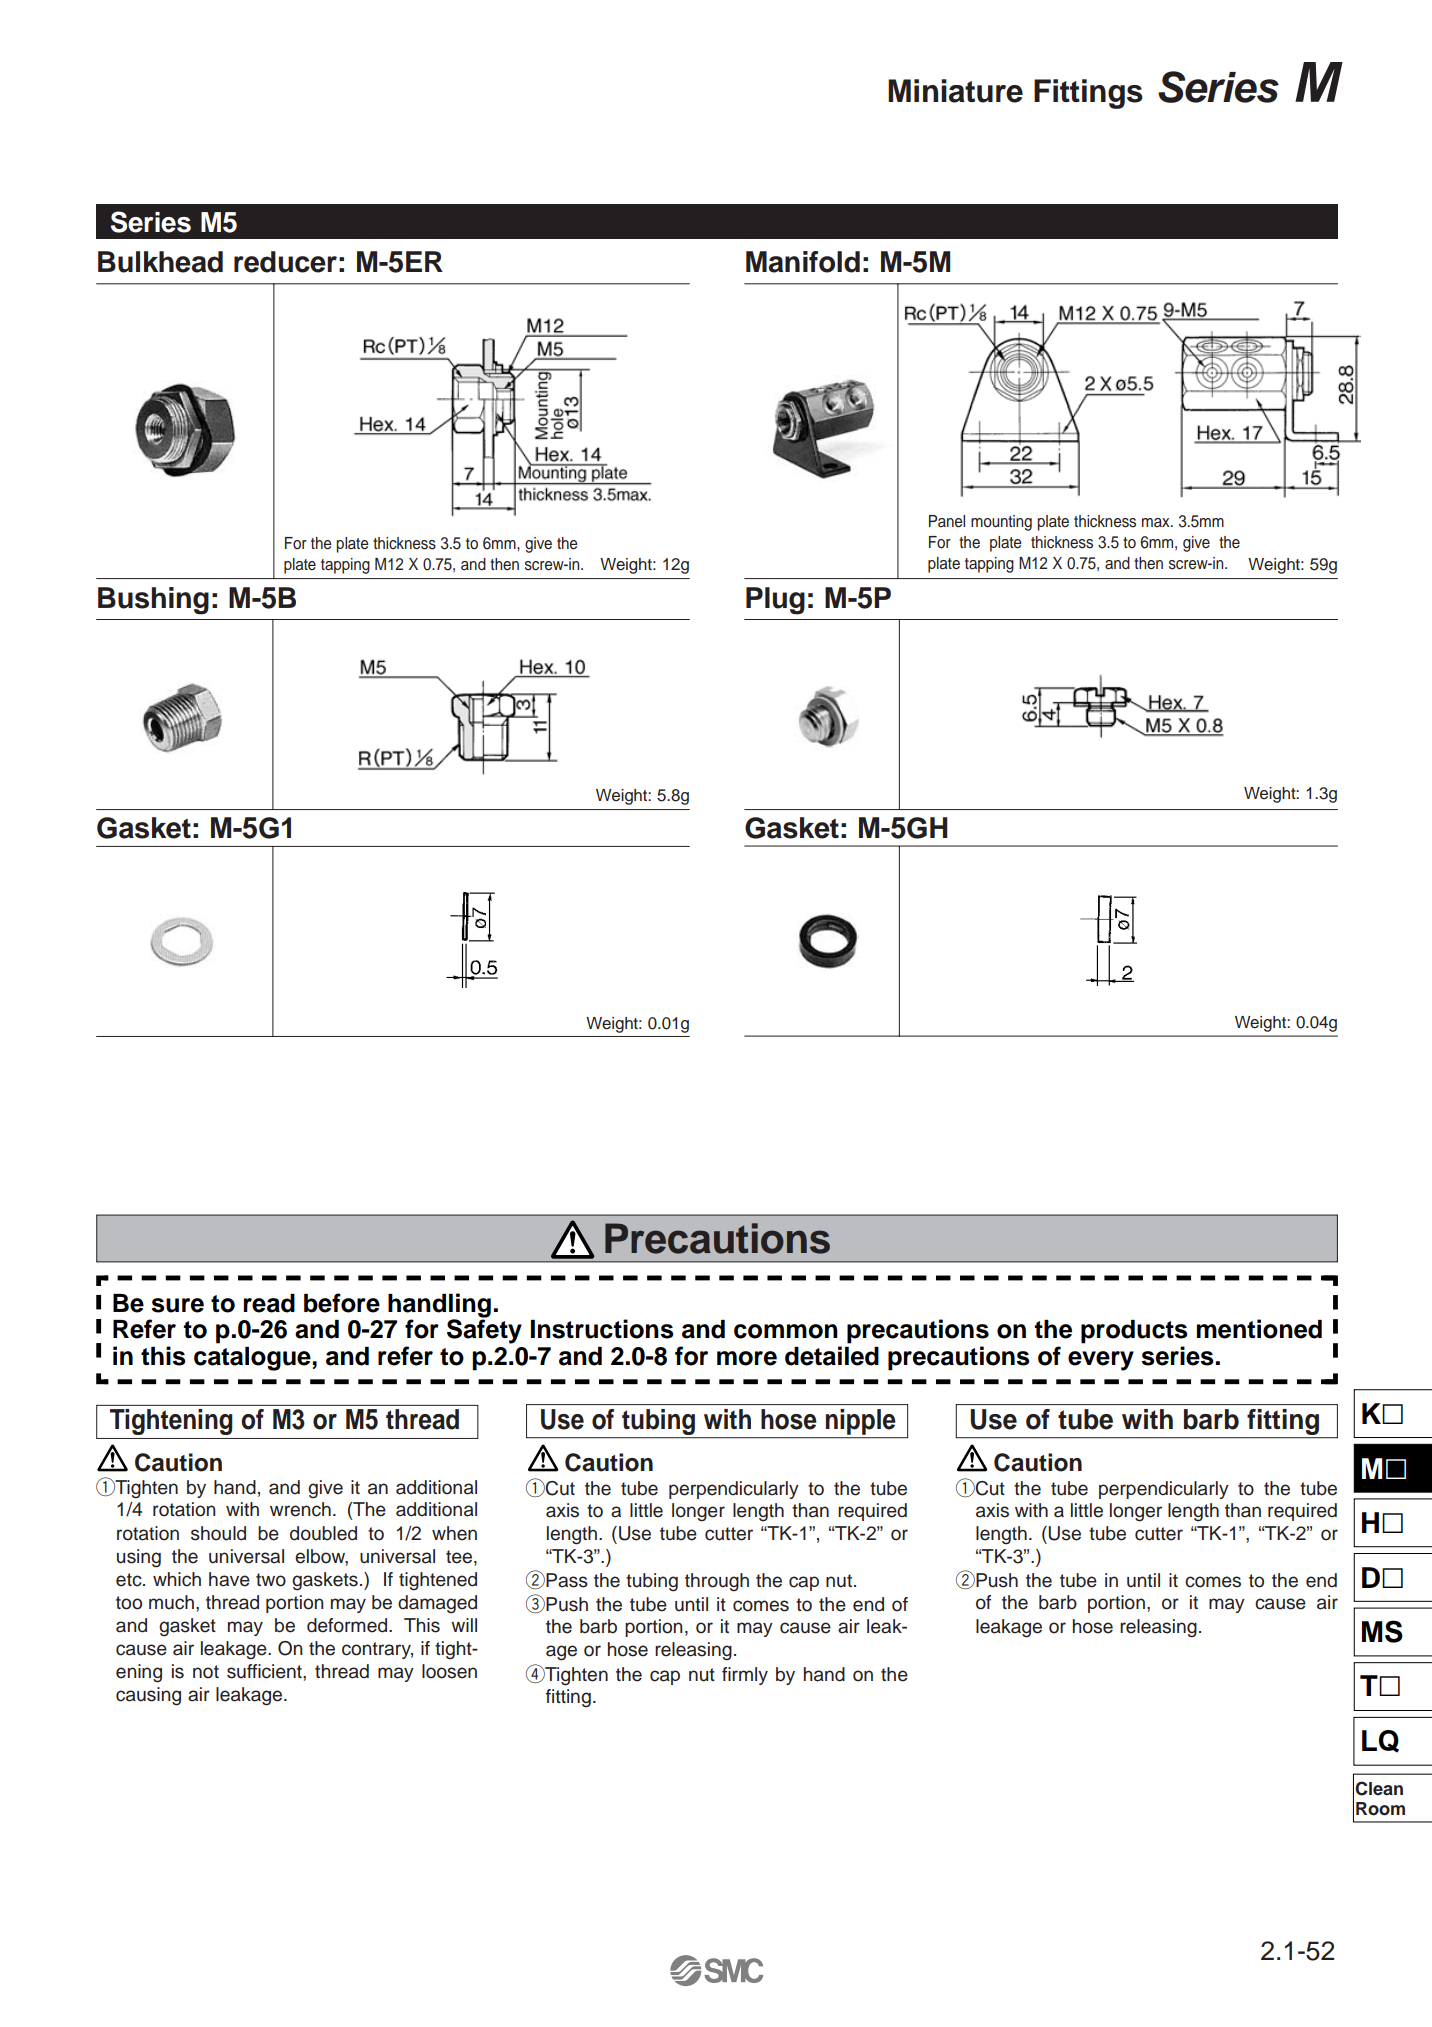  Describe the element at coordinates (253, 1359) in the page. I see `catalogue` at that location.
